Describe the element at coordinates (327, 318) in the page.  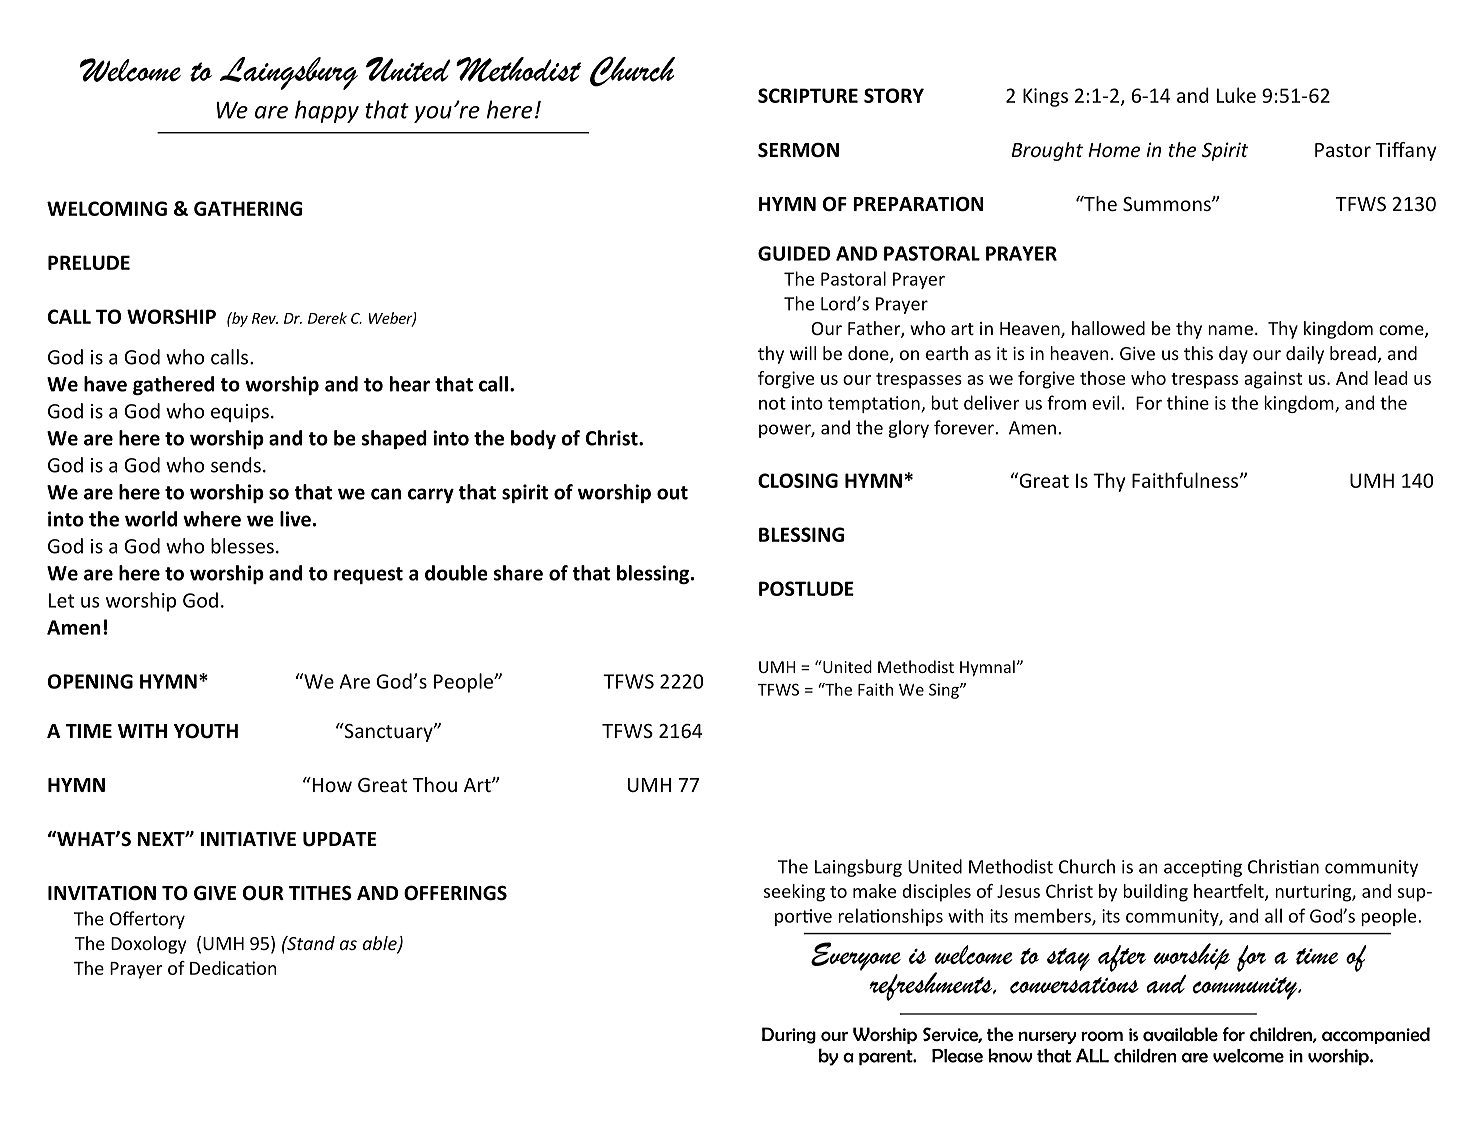
I see `Derek` at that location.
